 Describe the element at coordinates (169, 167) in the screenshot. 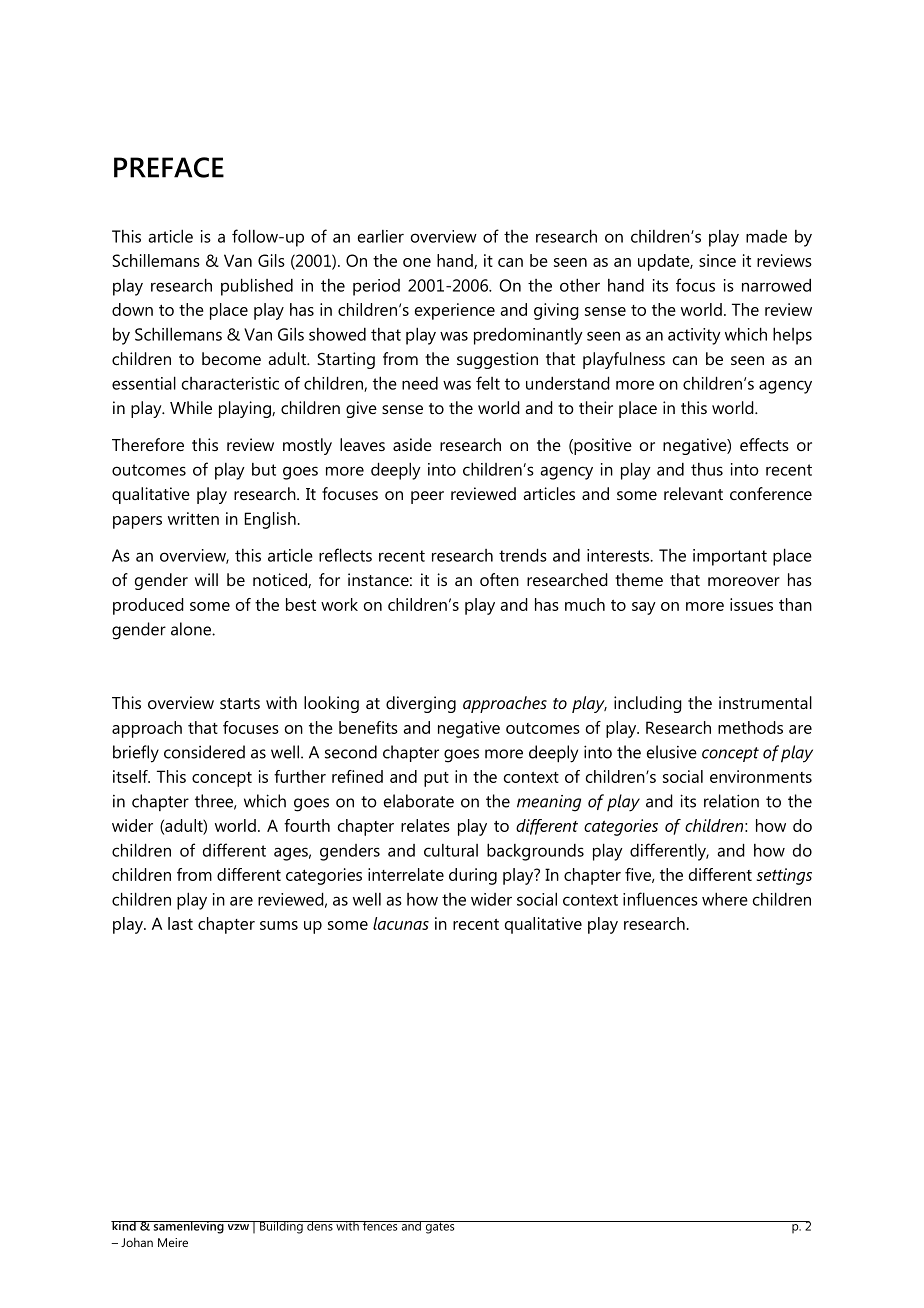

I see `PREFACE` at that location.
